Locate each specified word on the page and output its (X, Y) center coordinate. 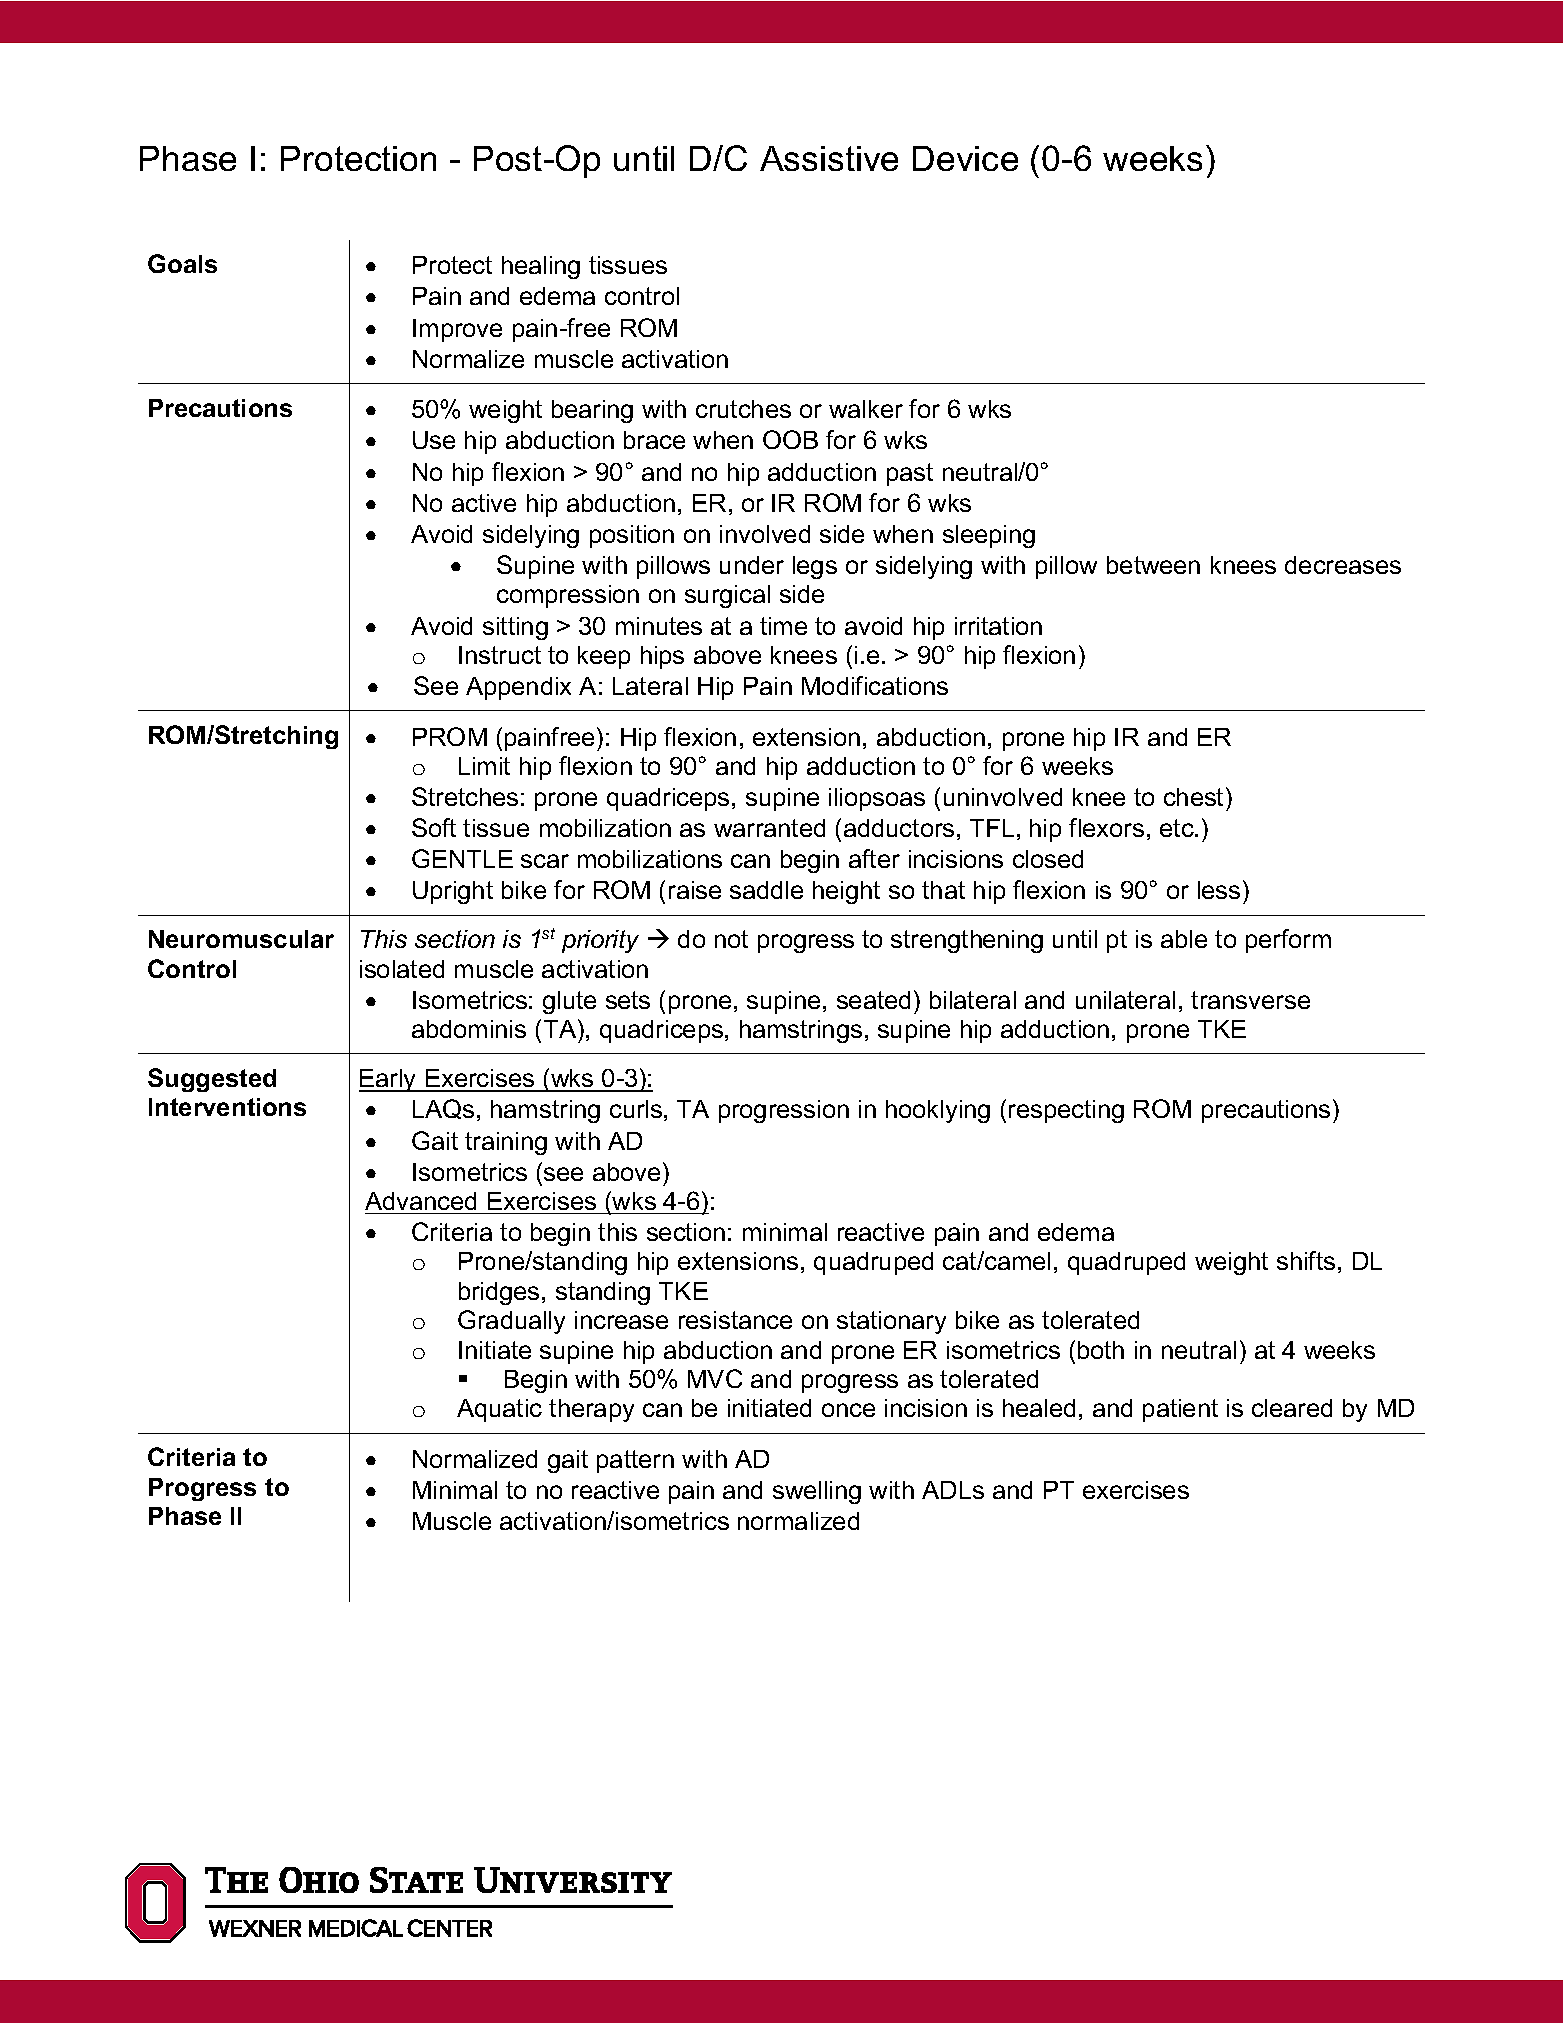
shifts (1306, 1260)
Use (434, 440)
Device (965, 158)
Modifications (875, 685)
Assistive (829, 158)
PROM (450, 736)
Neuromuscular (241, 939)
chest (1193, 797)
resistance (735, 1320)
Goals (182, 263)
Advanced (420, 1201)
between (1153, 565)
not (731, 939)
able (1184, 939)
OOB (790, 439)
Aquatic (499, 1410)
